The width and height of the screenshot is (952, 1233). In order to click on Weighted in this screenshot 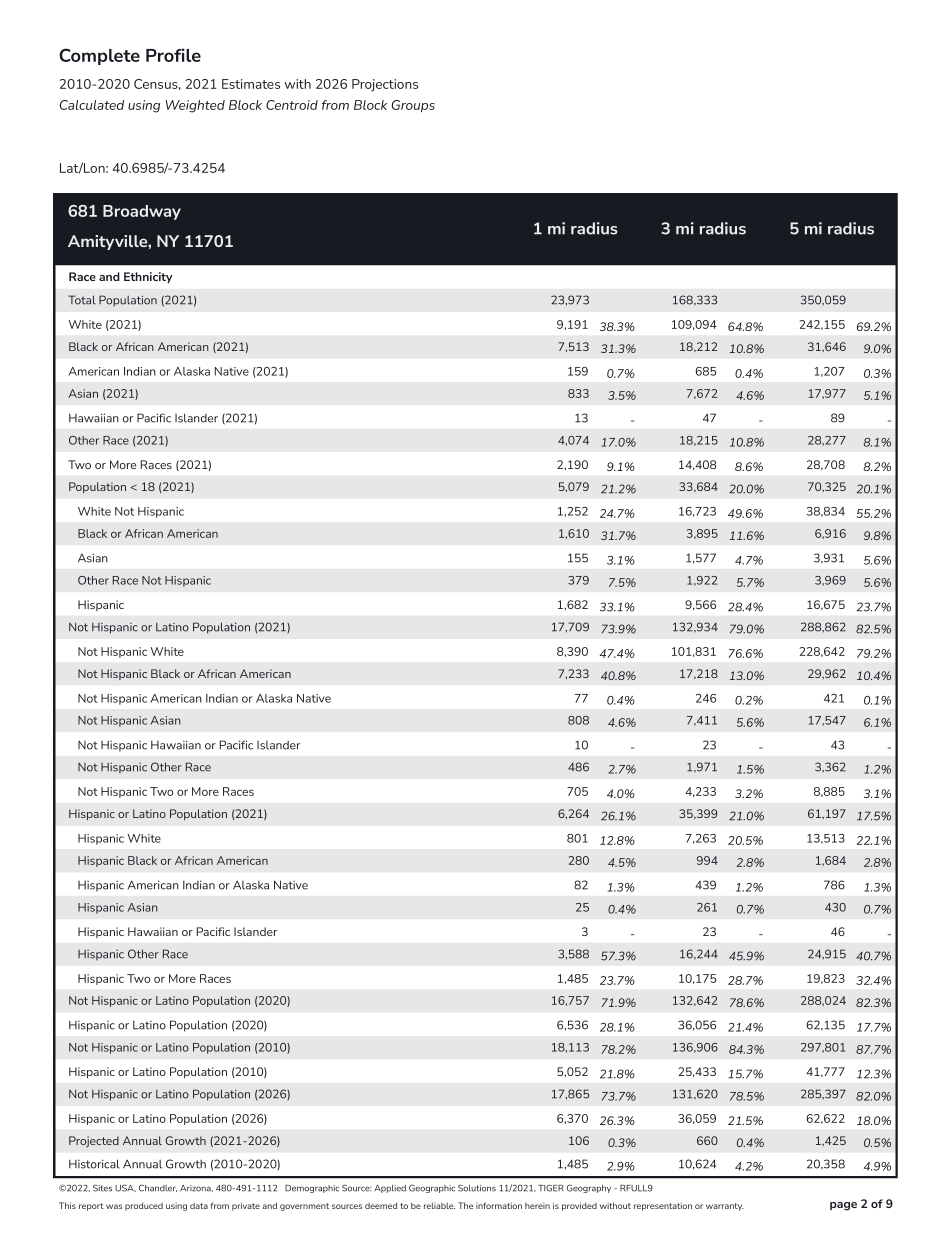, I will do `click(195, 106)`.
